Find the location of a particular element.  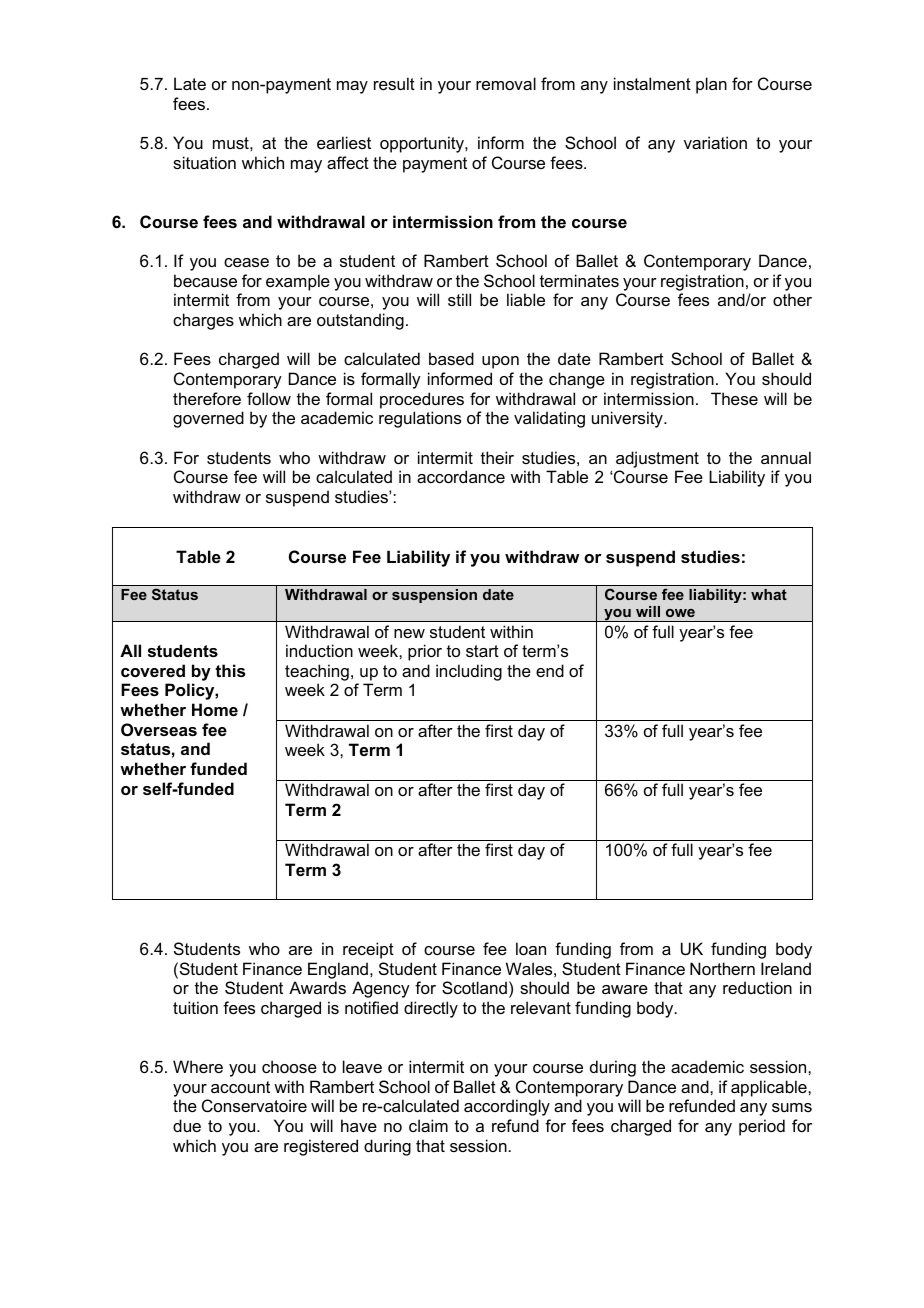

their is located at coordinates (497, 457).
